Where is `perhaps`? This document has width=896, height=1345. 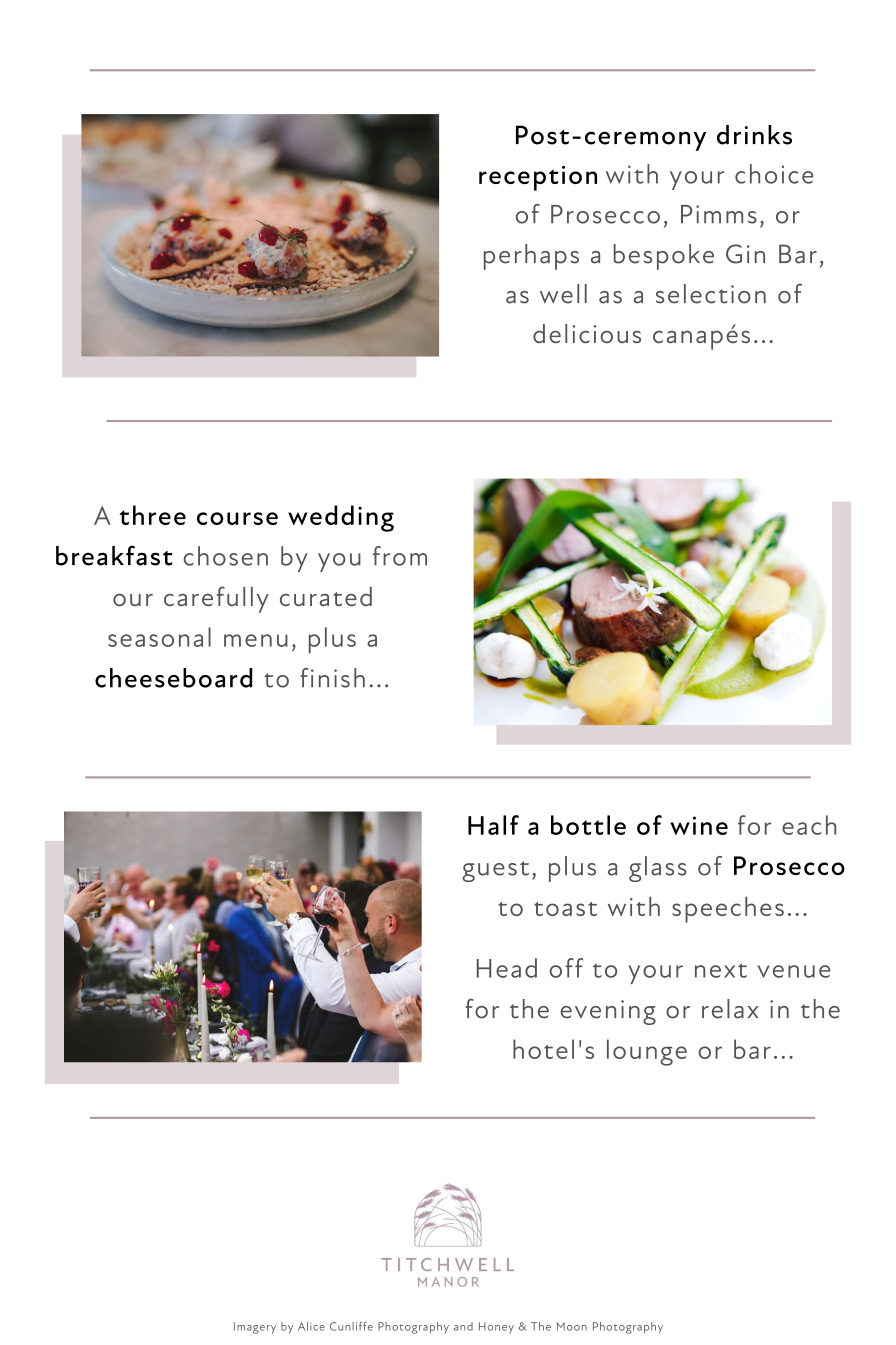 perhaps is located at coordinates (531, 257).
